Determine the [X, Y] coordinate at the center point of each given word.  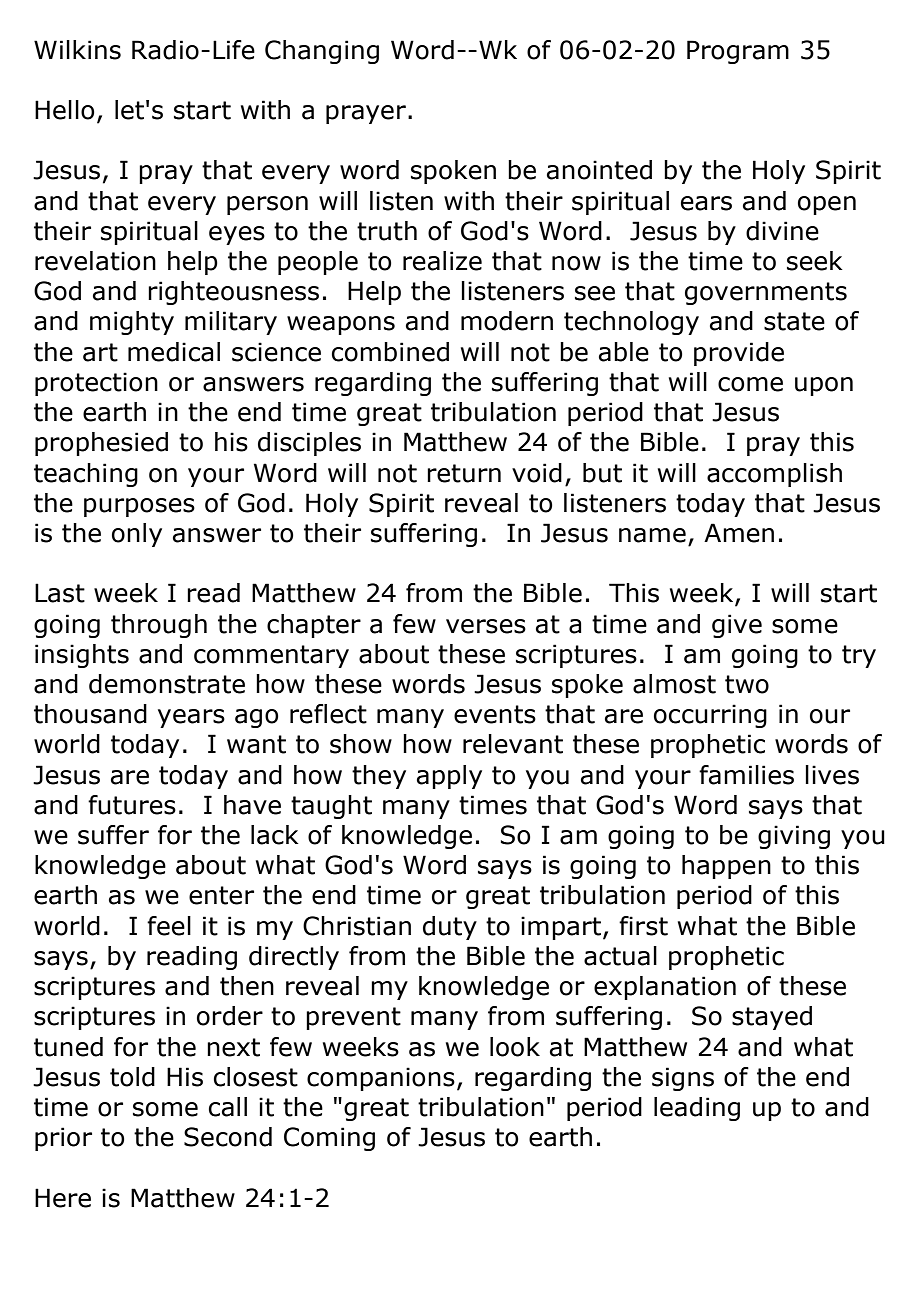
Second [228, 1137]
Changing [322, 52]
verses [486, 626]
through [159, 626]
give [737, 626]
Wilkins [77, 50]
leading [697, 1109]
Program [738, 52]
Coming [329, 1139]
